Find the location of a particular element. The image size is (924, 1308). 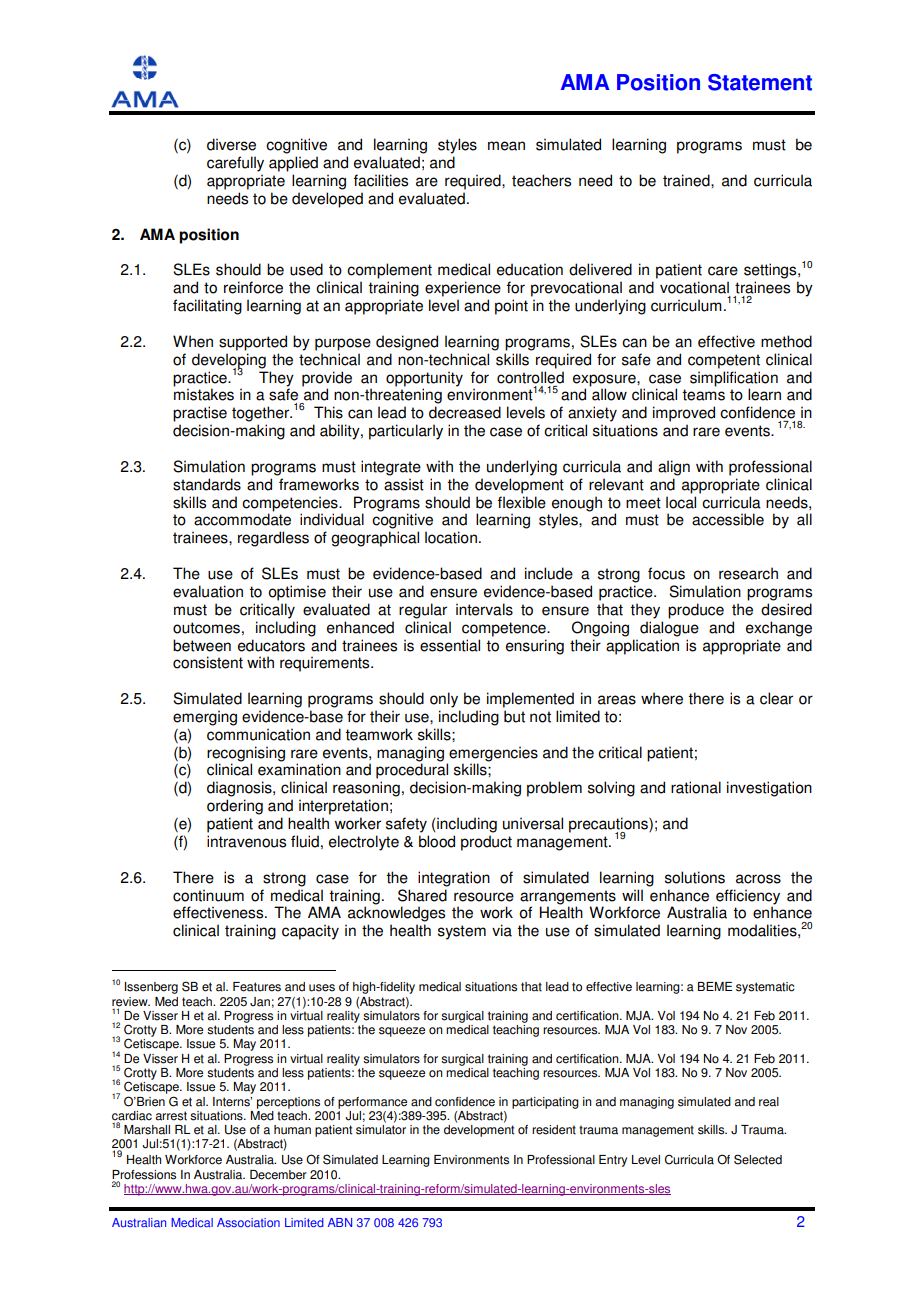

mean is located at coordinates (506, 146).
